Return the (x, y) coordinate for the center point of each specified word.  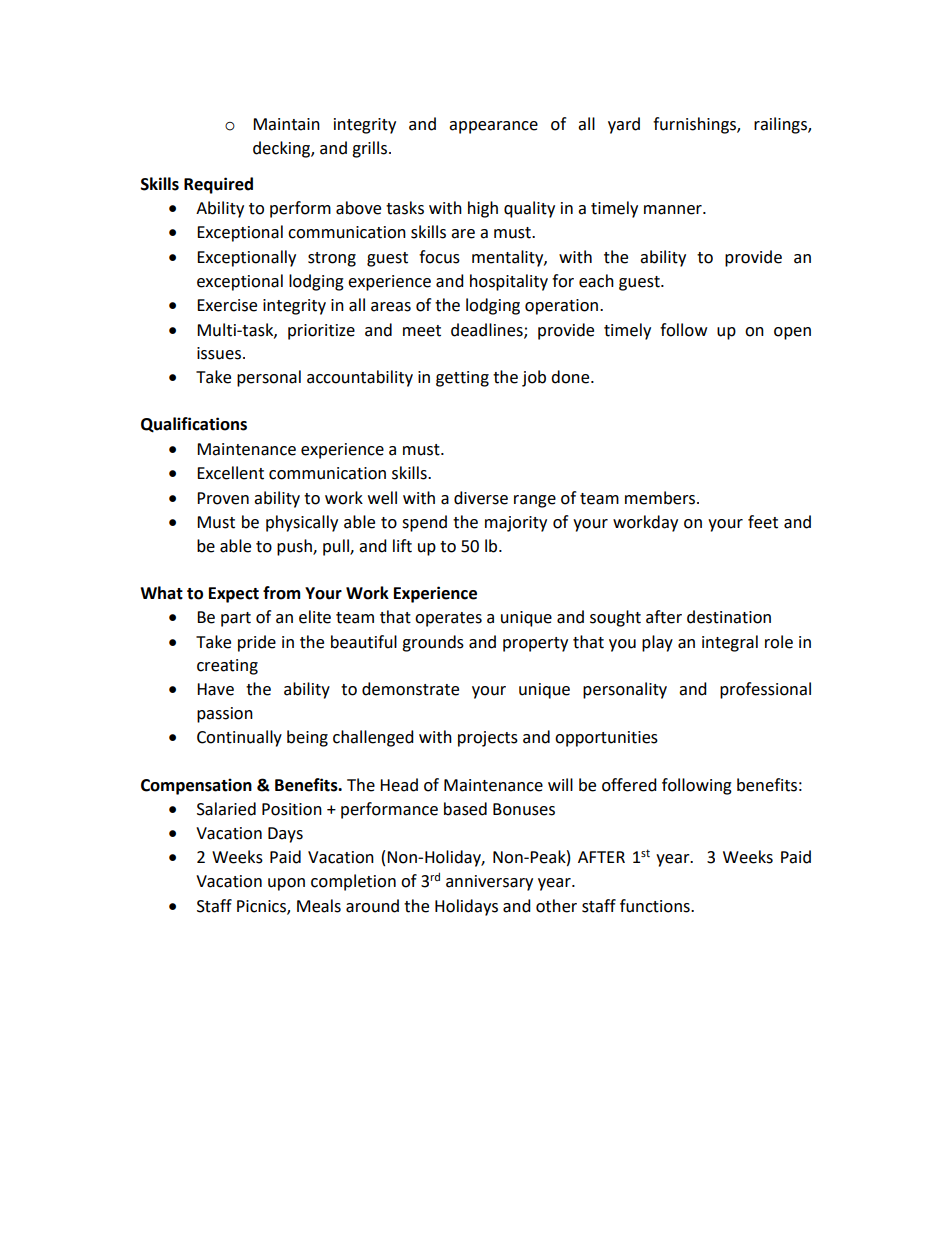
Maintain (286, 124)
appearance (493, 127)
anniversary (489, 883)
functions (656, 906)
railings (781, 125)
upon (286, 884)
